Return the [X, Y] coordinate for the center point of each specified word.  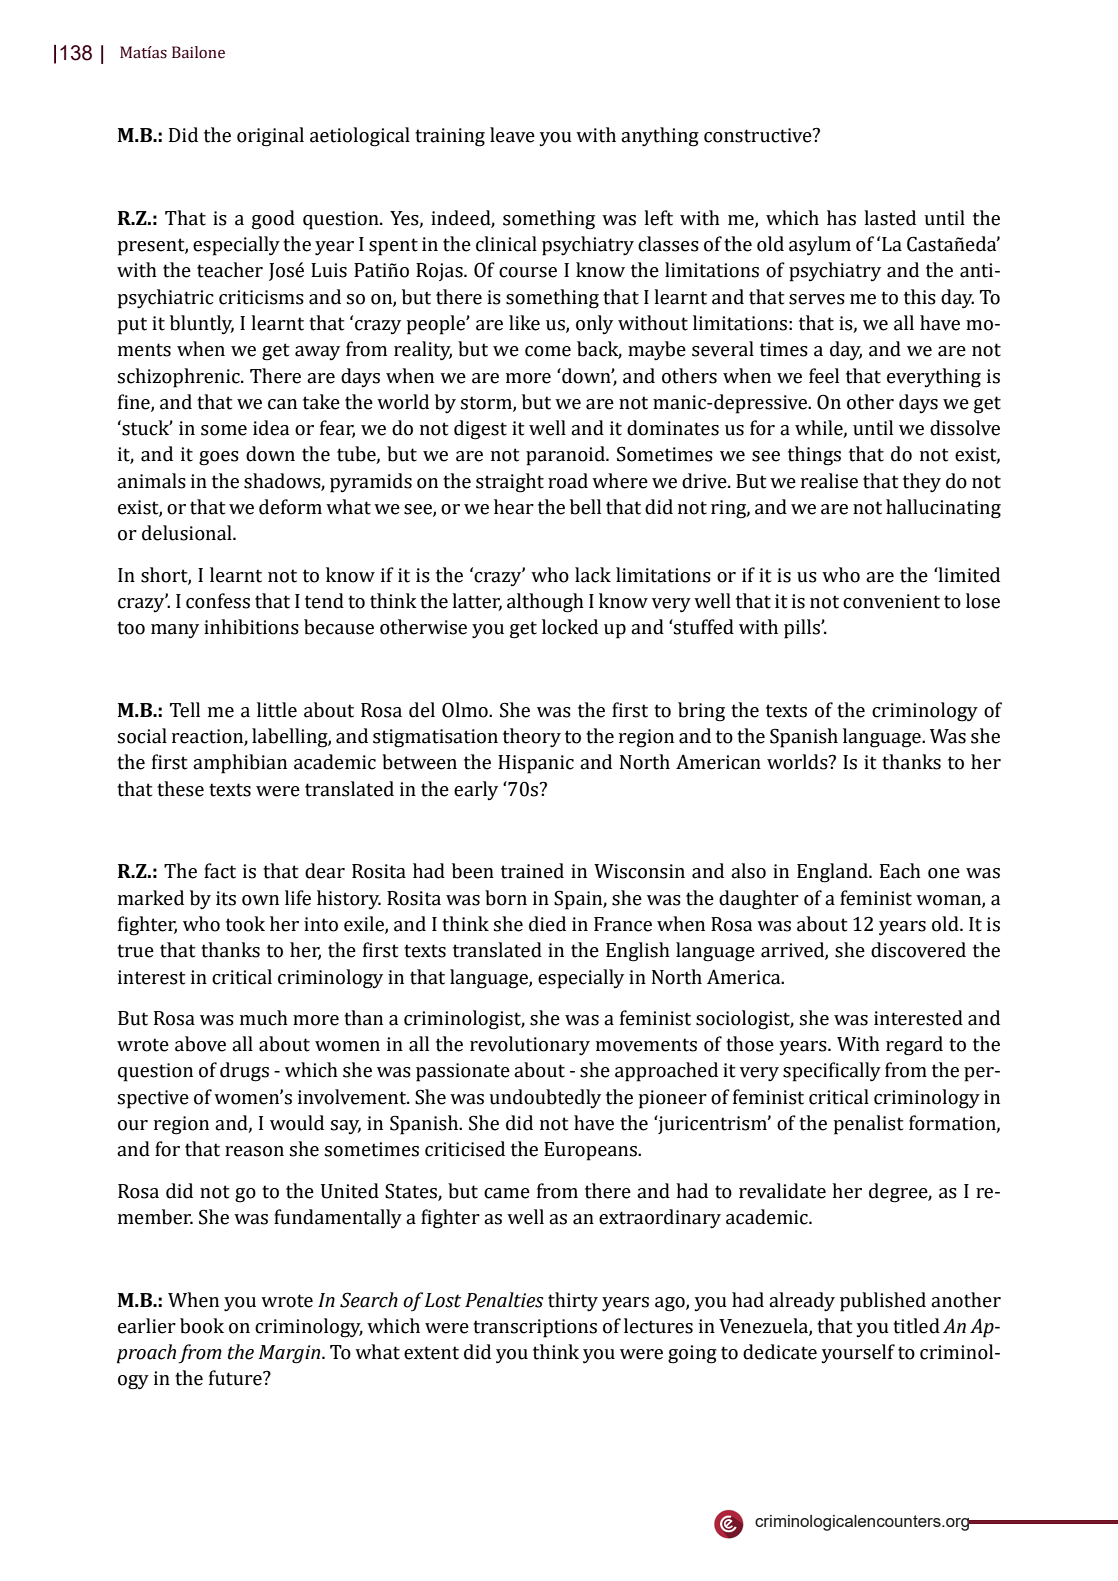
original [270, 137]
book [202, 1326]
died [547, 924]
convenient [891, 601]
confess [218, 601]
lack [593, 575]
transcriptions [535, 1328]
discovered [918, 950]
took [245, 924]
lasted [890, 218]
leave [512, 135]
